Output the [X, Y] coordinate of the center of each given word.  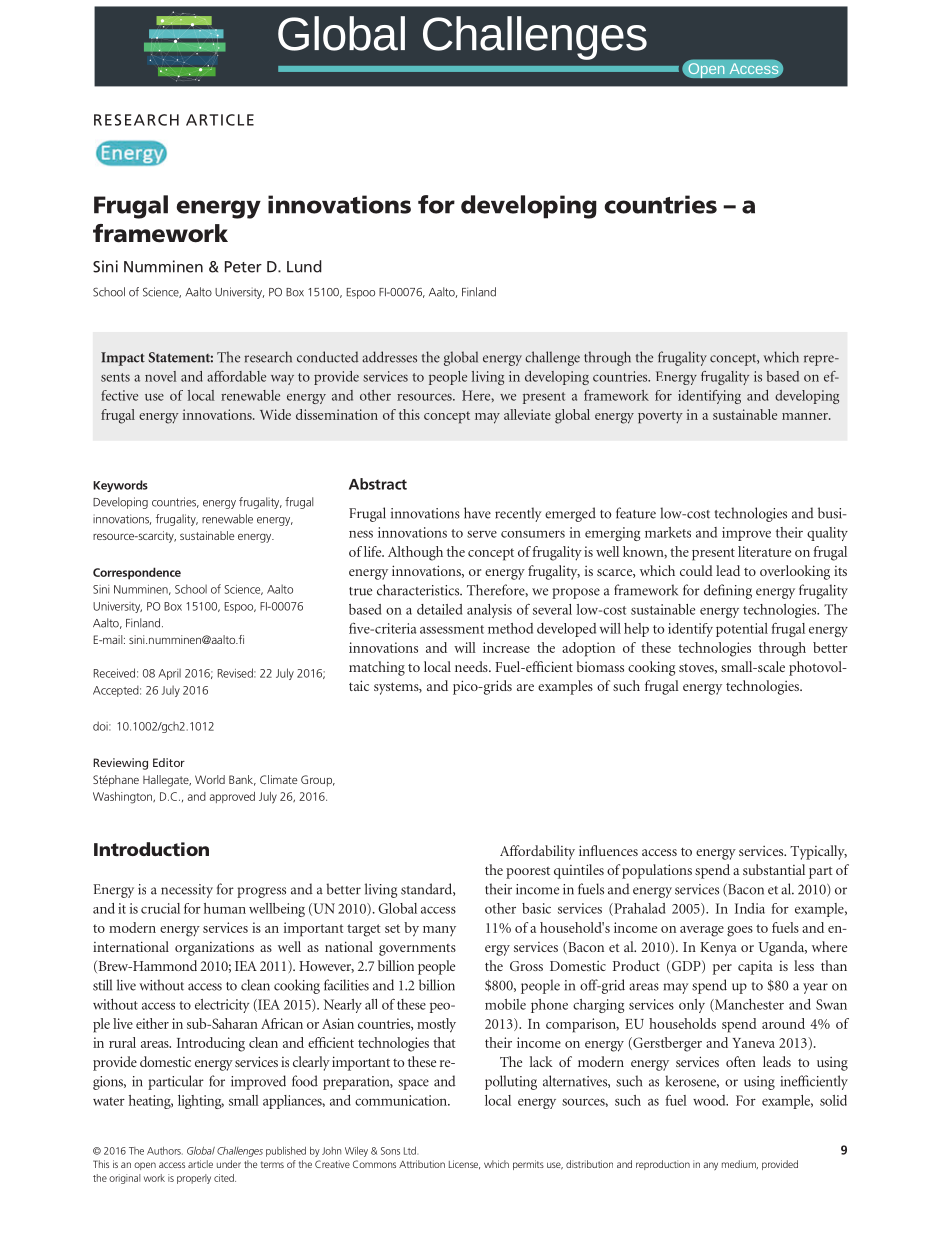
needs [472, 666]
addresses [389, 357]
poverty [660, 417]
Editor [169, 762]
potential [742, 630]
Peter [243, 267]
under [229, 1164]
